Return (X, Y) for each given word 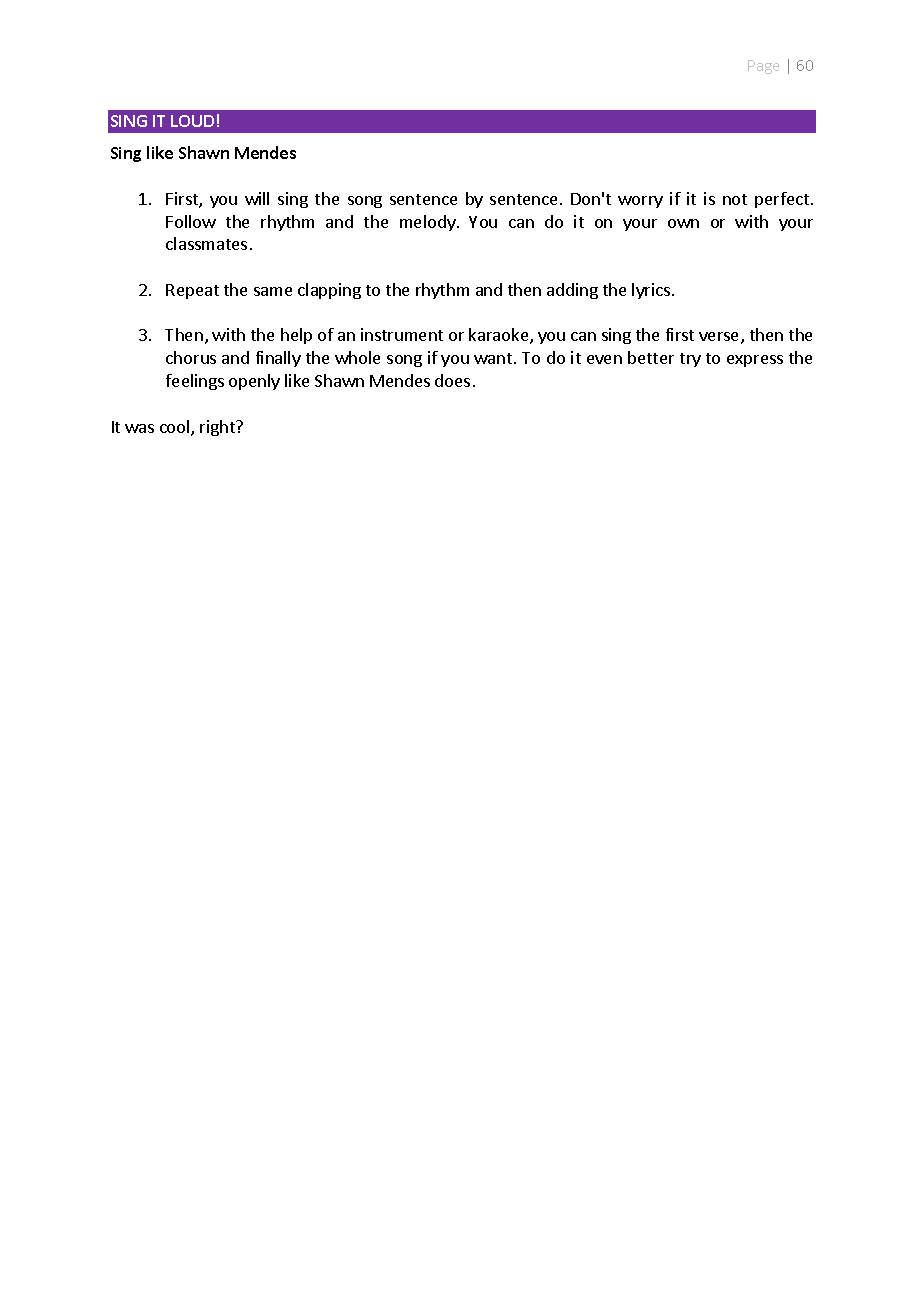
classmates (206, 243)
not (735, 199)
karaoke (500, 336)
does (452, 380)
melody (429, 223)
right (218, 428)
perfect (782, 200)
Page (763, 67)
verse (720, 338)
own (683, 223)
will (257, 198)
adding (572, 291)
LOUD (192, 121)
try (690, 360)
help (296, 336)
